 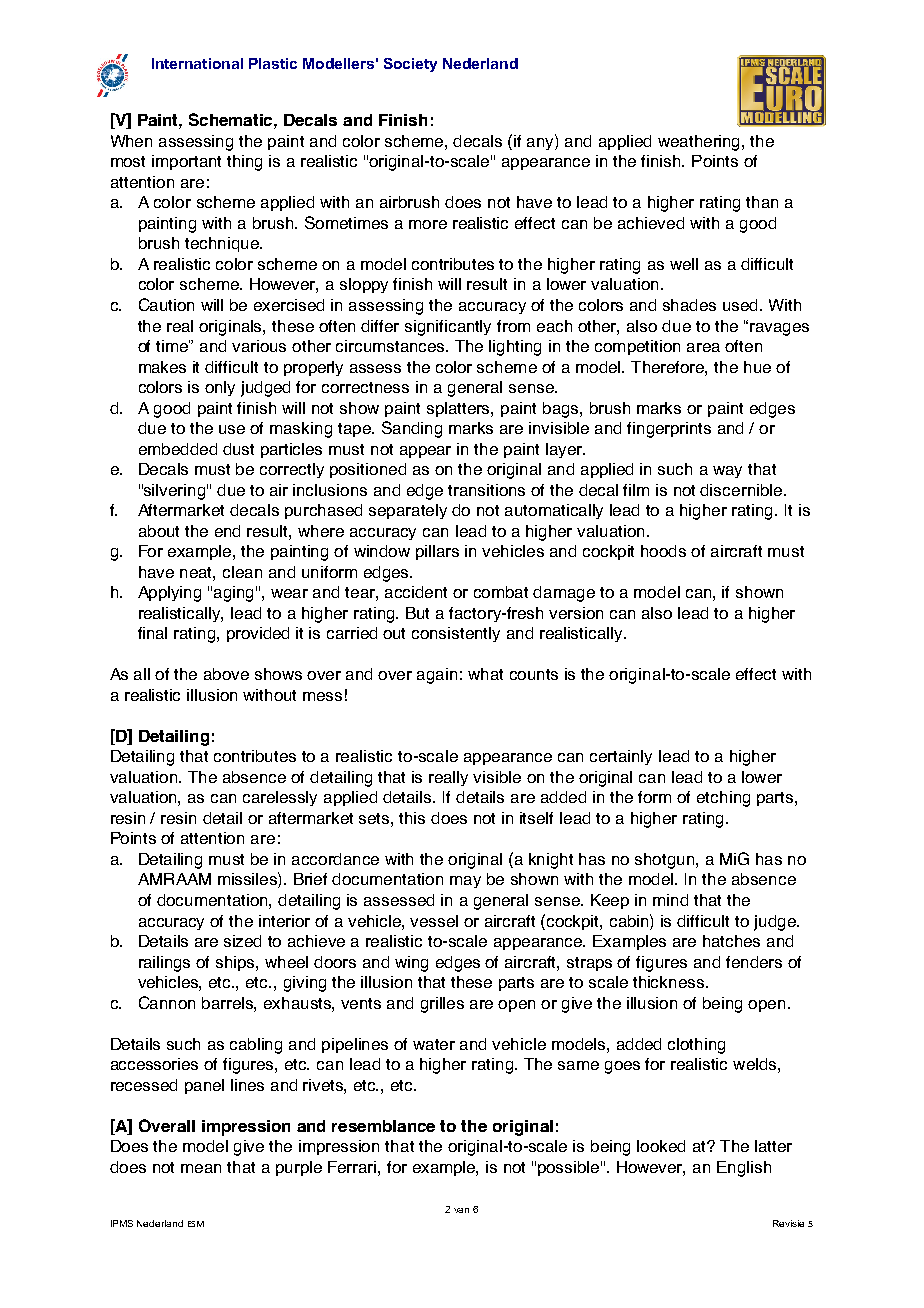 I want to click on International, so click(x=197, y=63).
